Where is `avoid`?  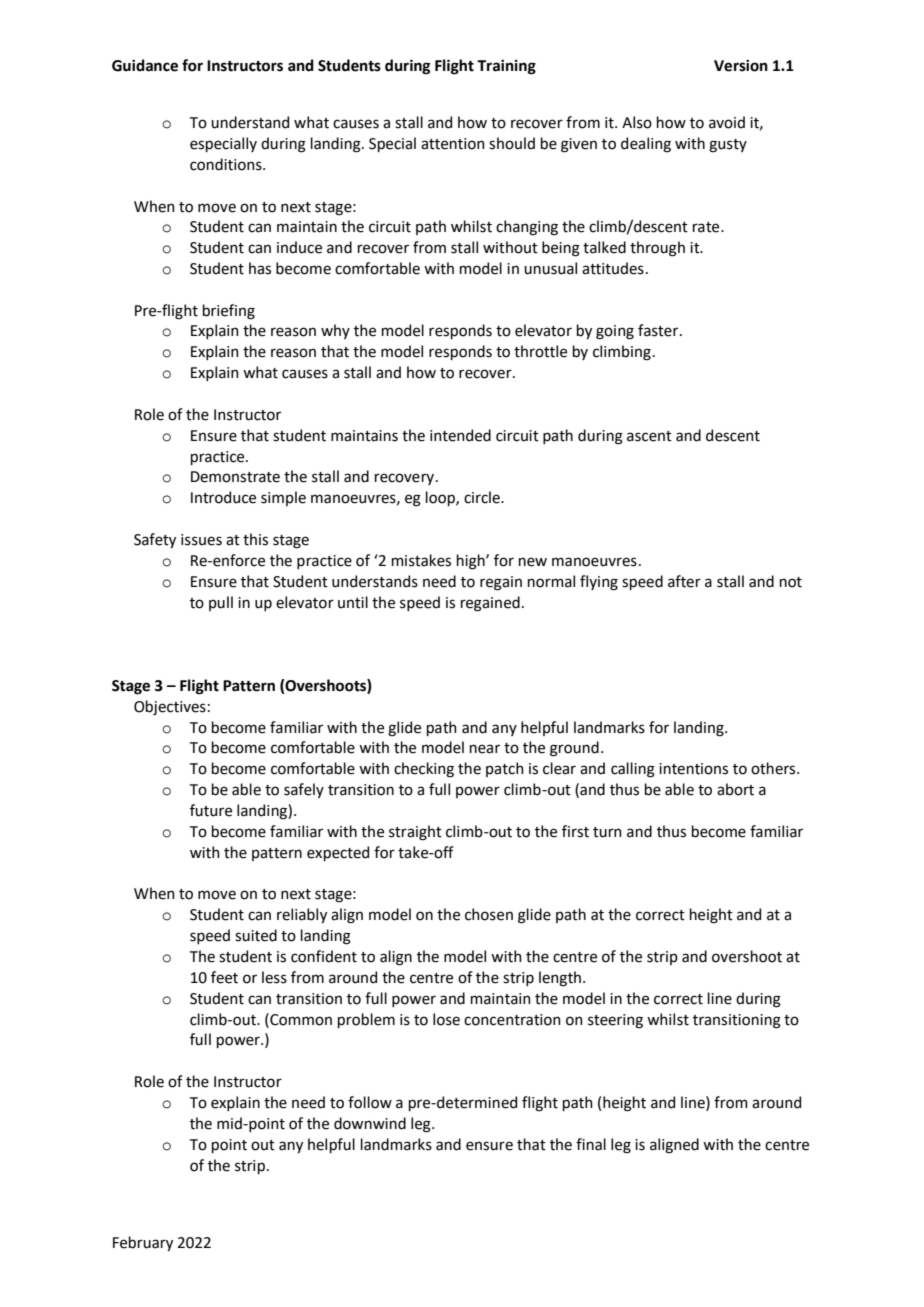 avoid is located at coordinates (727, 122).
